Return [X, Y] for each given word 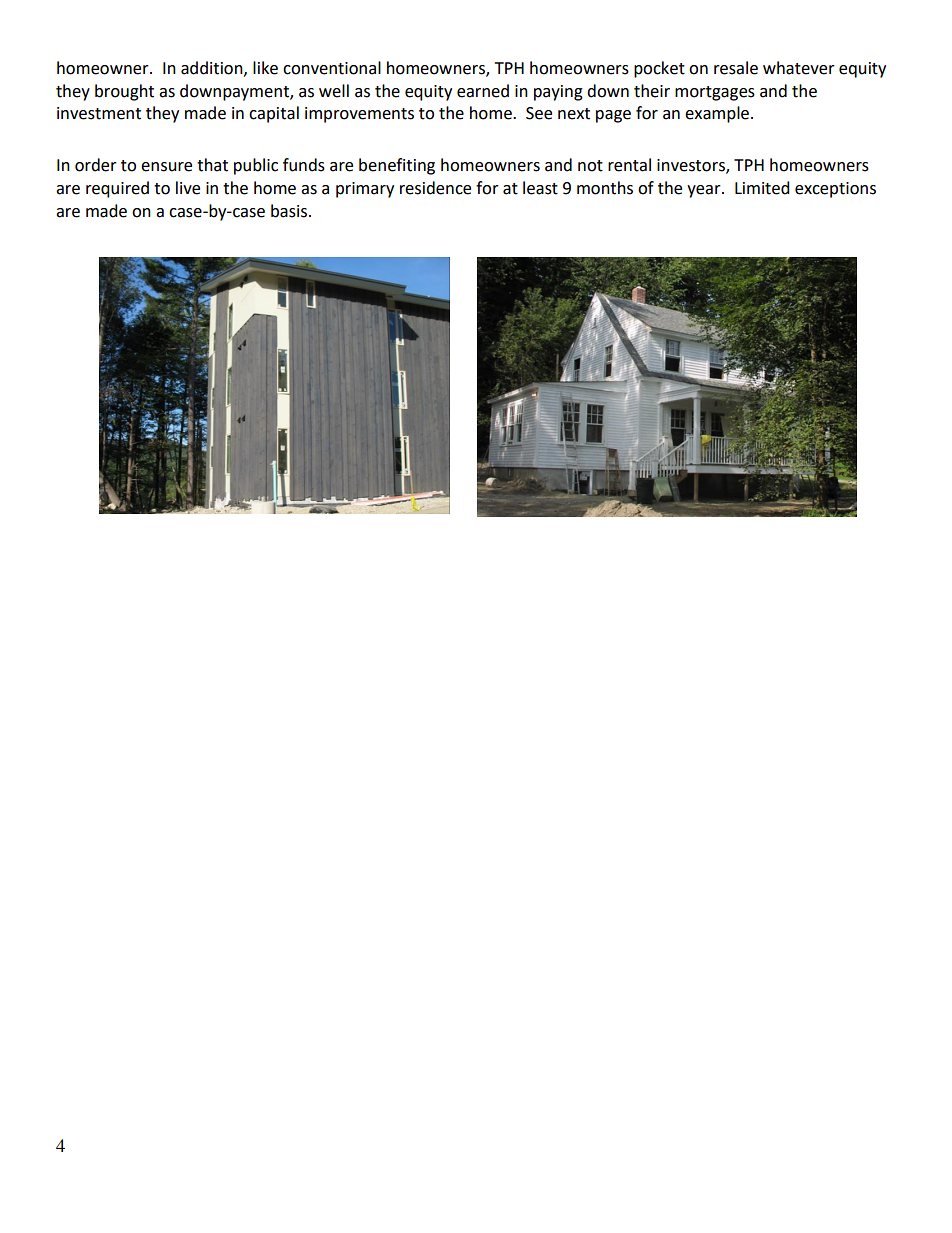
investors [692, 166]
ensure [166, 167]
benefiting [397, 166]
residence [435, 188]
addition [213, 68]
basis [290, 211]
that [212, 165]
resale [736, 68]
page [613, 116]
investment [99, 113]
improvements [359, 115]
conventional [332, 68]
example [717, 114]
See [539, 113]
